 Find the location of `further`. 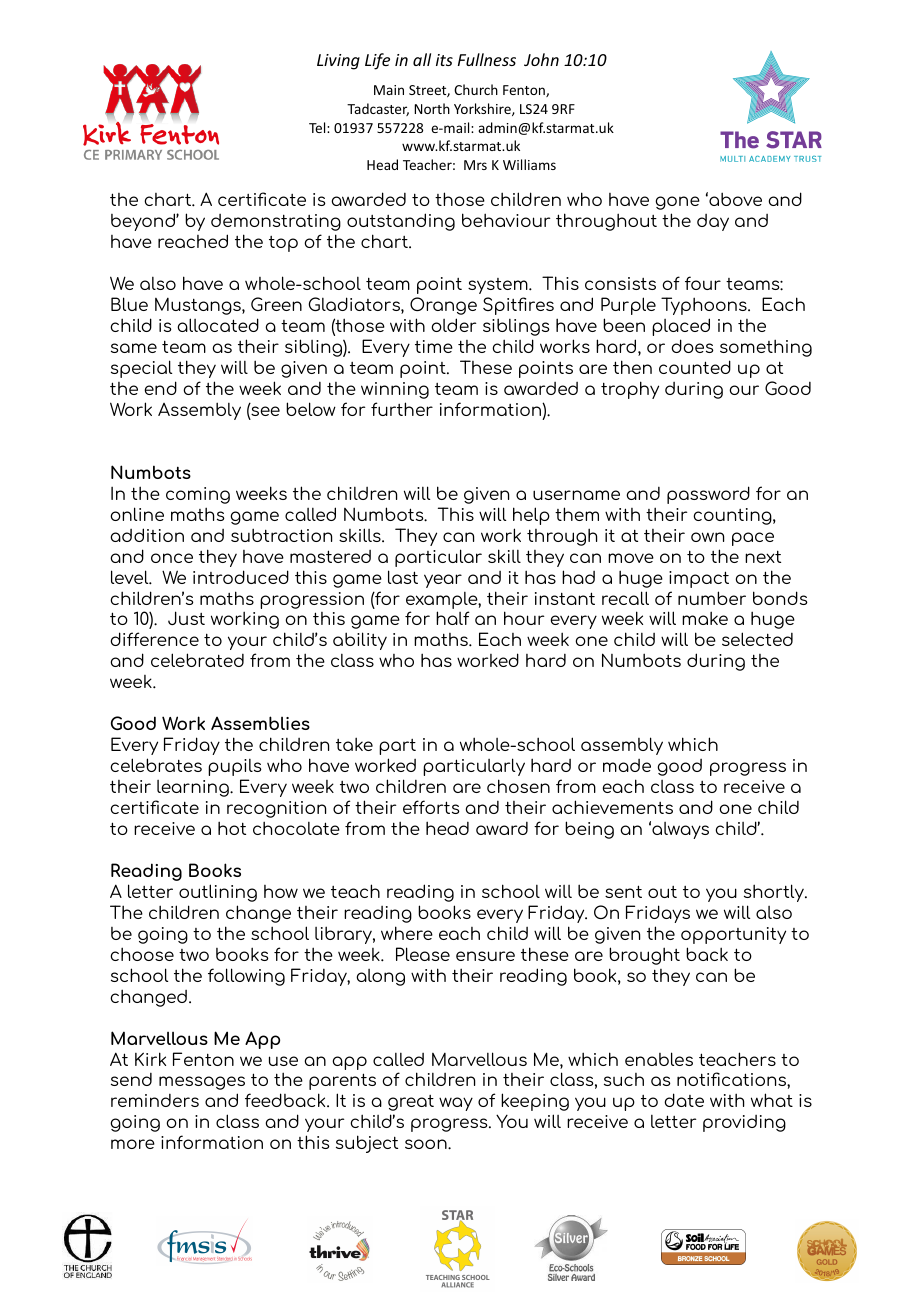

further is located at coordinates (402, 409).
